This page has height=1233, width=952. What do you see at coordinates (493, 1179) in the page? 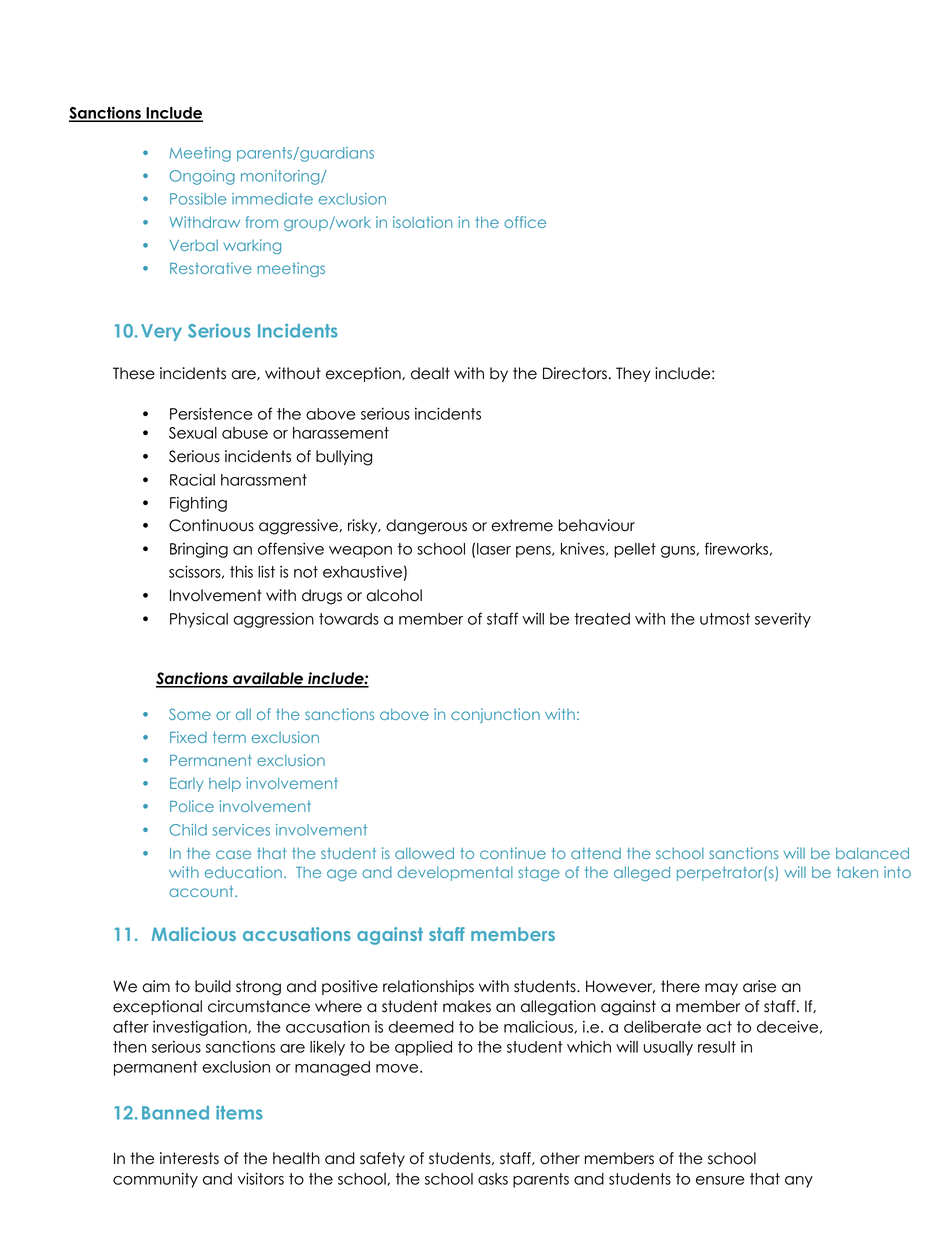
I see `asks` at bounding box center [493, 1179].
